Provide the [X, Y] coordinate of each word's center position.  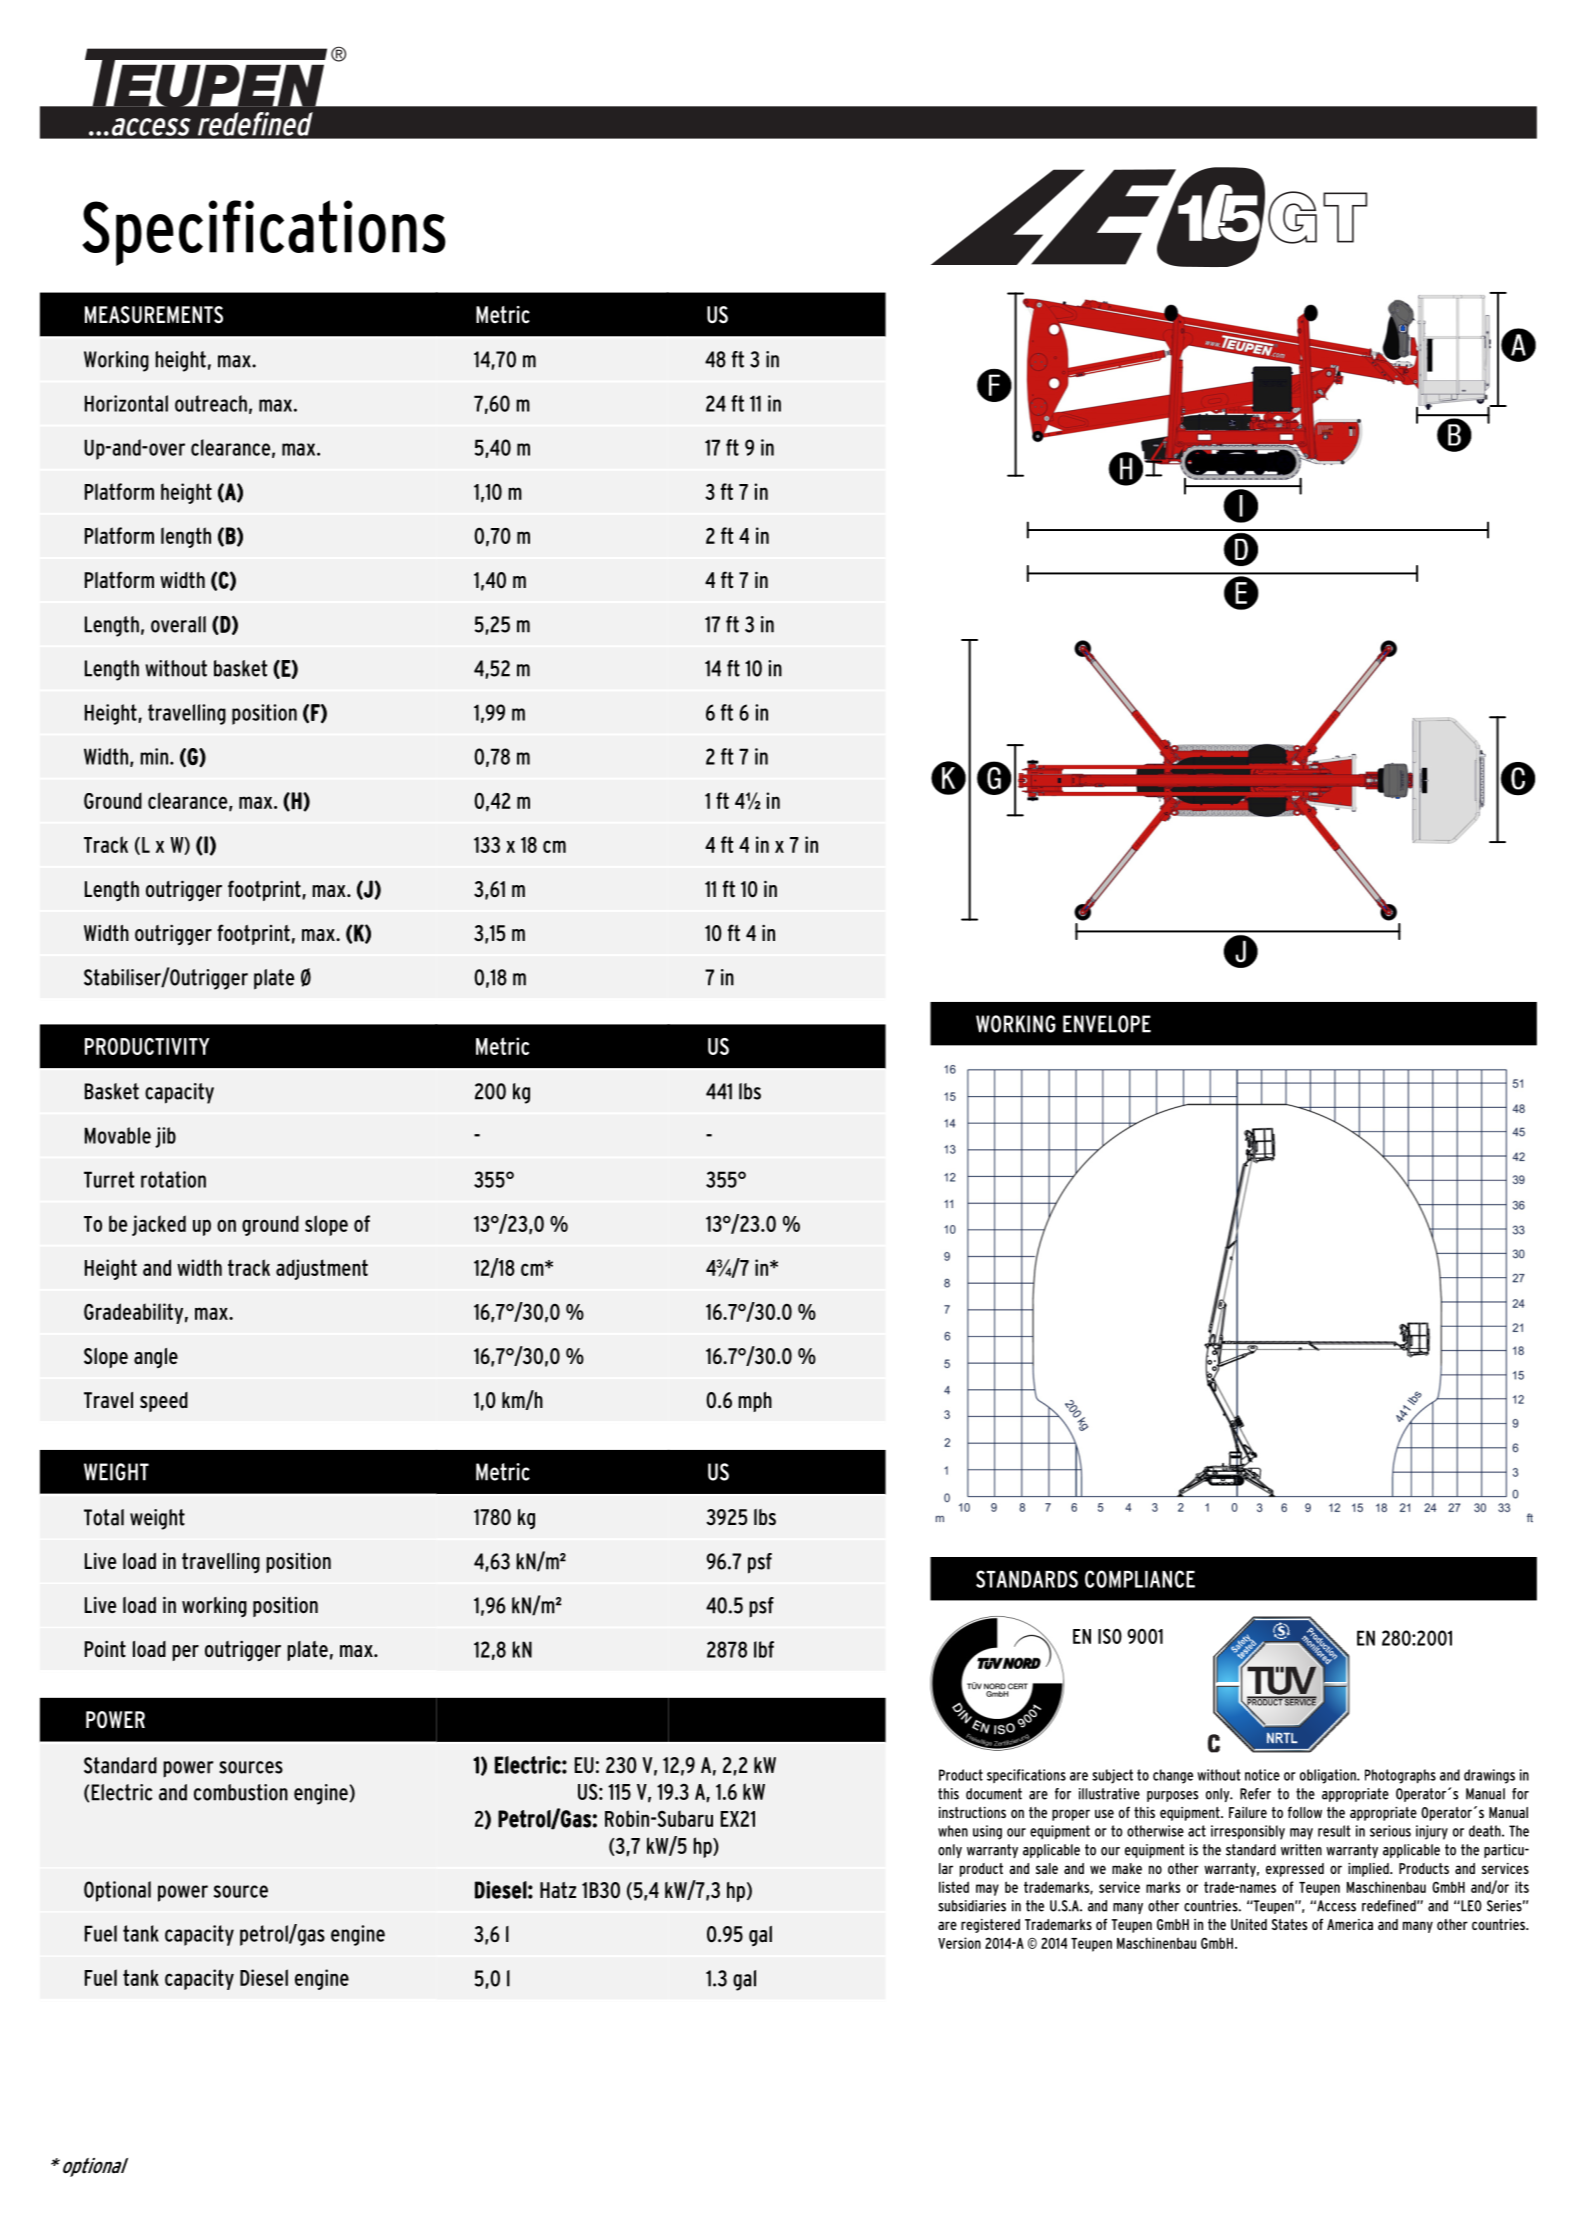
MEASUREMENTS [154, 315]
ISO [1110, 1636]
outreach [211, 403]
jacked [159, 1225]
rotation [173, 1179]
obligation [1329, 1776]
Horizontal [126, 403]
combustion [241, 1792]
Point [105, 1649]
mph [755, 1402]
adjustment [322, 1269]
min [155, 756]
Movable [118, 1135]
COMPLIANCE [1140, 1579]
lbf [764, 1649]
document [994, 1794]
